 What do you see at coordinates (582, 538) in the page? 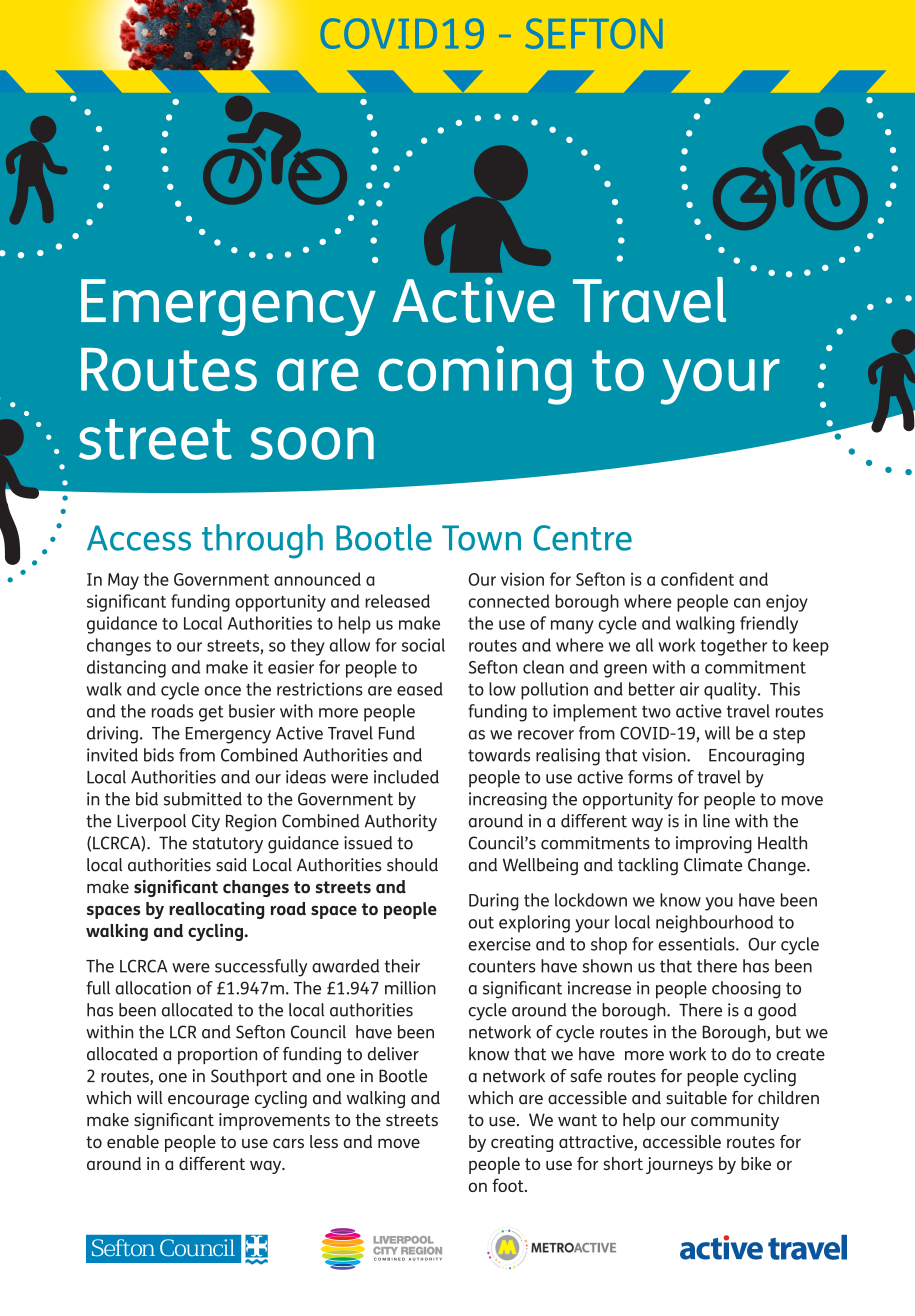
I see `Centre` at bounding box center [582, 538].
